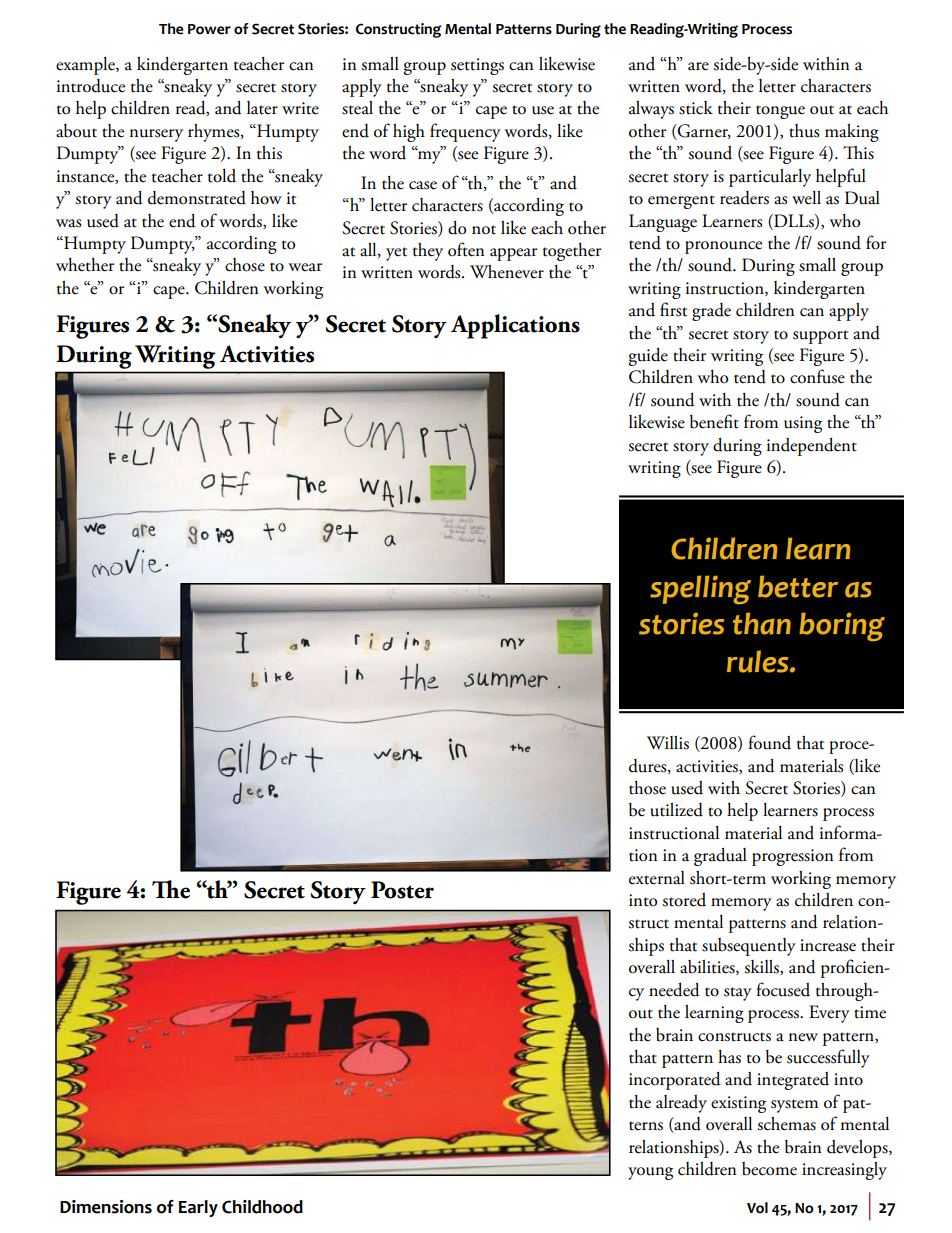 The width and height of the screenshot is (952, 1233). Describe the element at coordinates (209, 29) in the screenshot. I see `Power` at that location.
